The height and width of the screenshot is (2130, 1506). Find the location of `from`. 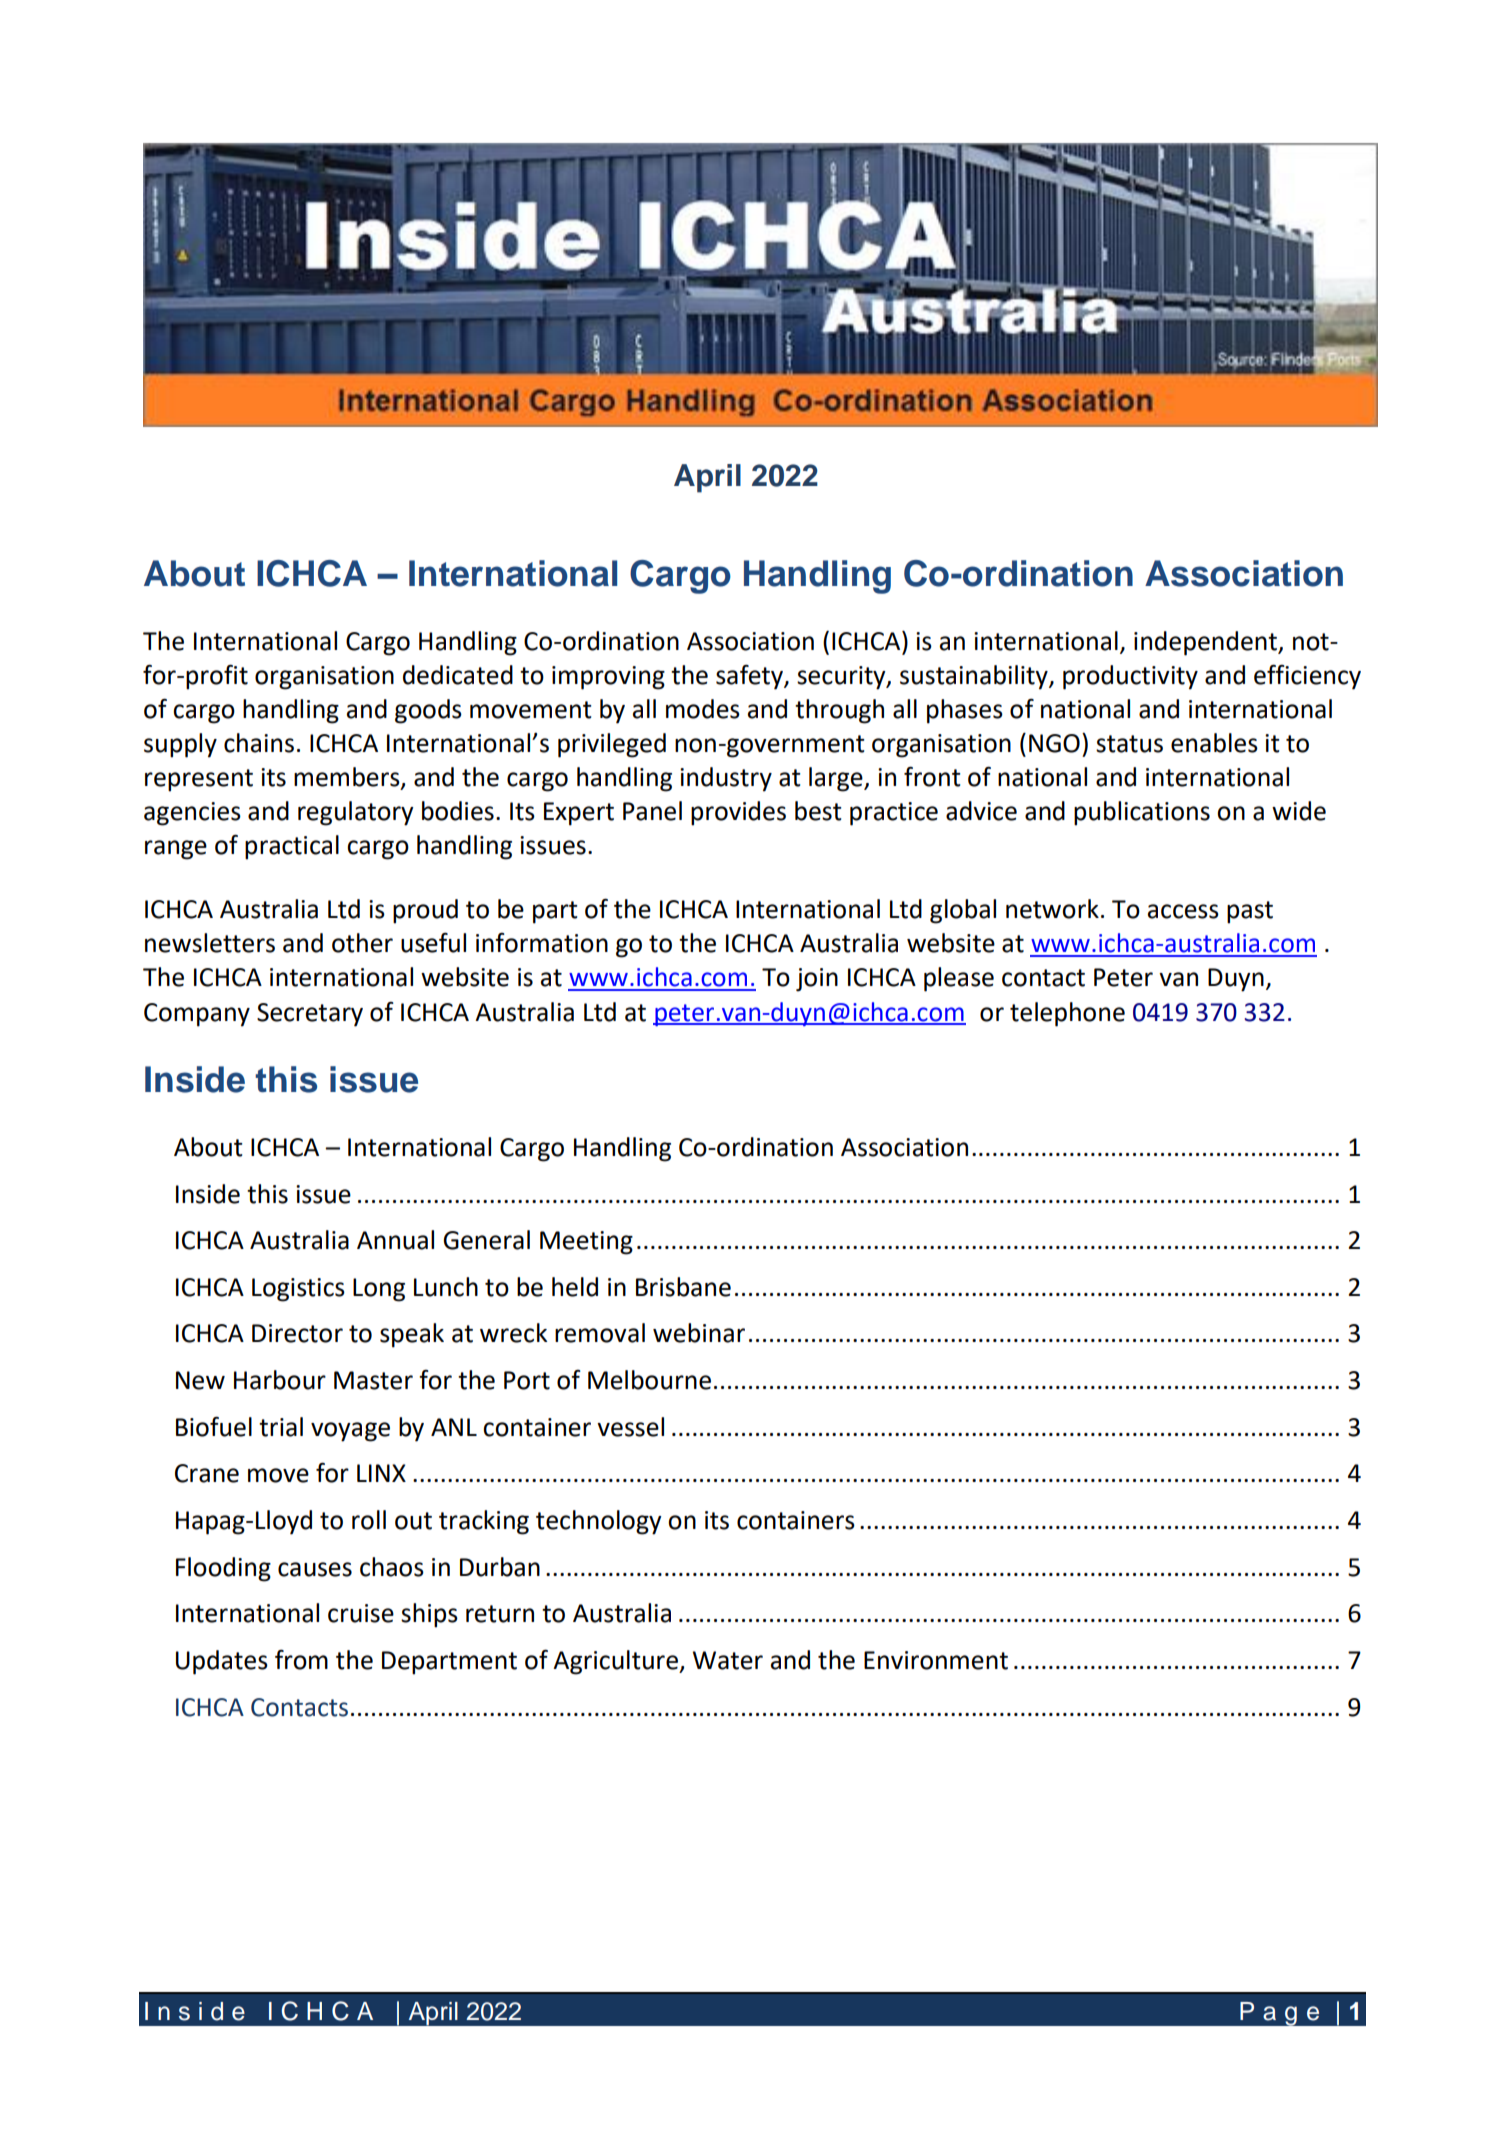

from is located at coordinates (301, 1659).
